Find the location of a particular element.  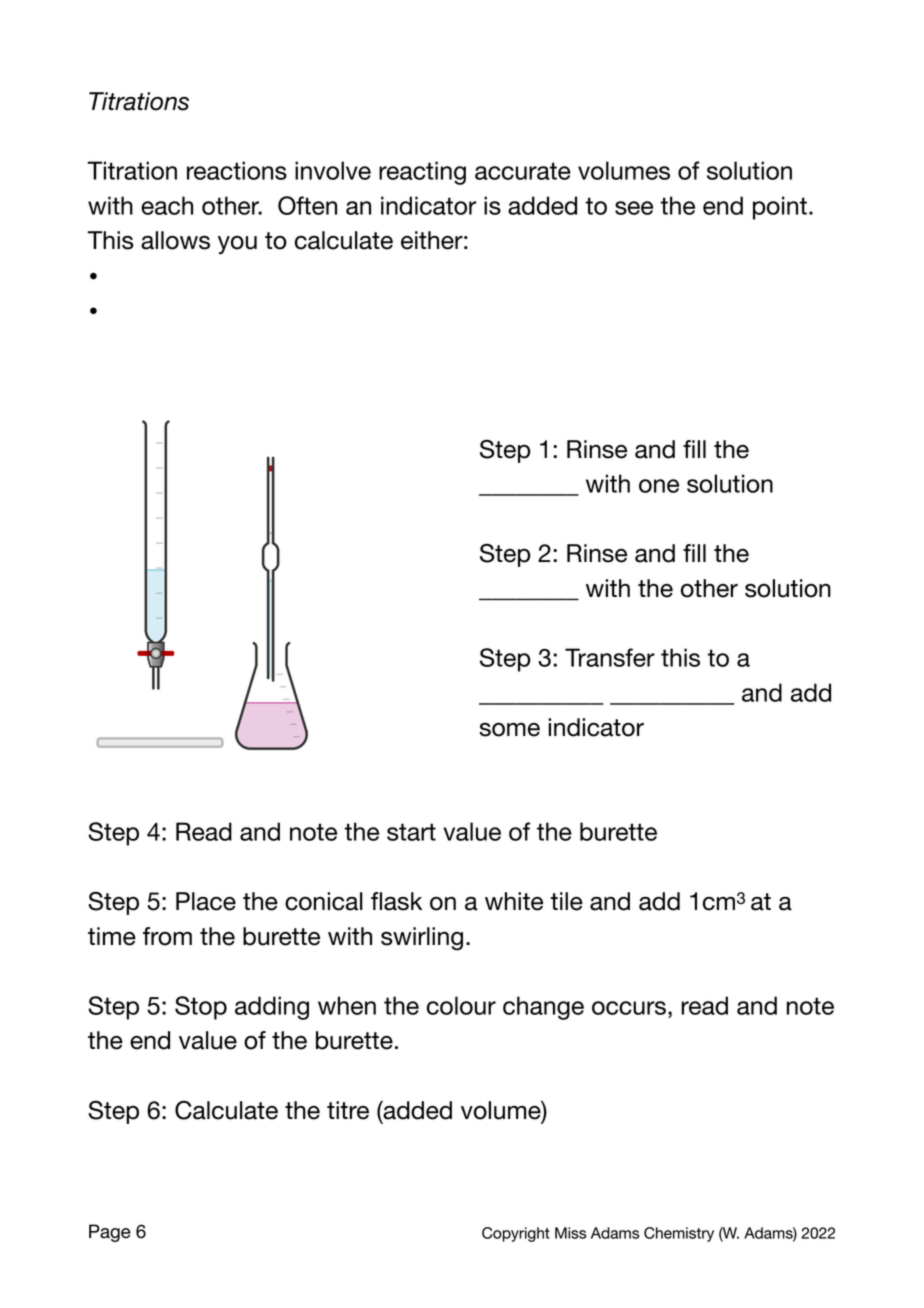

one is located at coordinates (659, 486).
